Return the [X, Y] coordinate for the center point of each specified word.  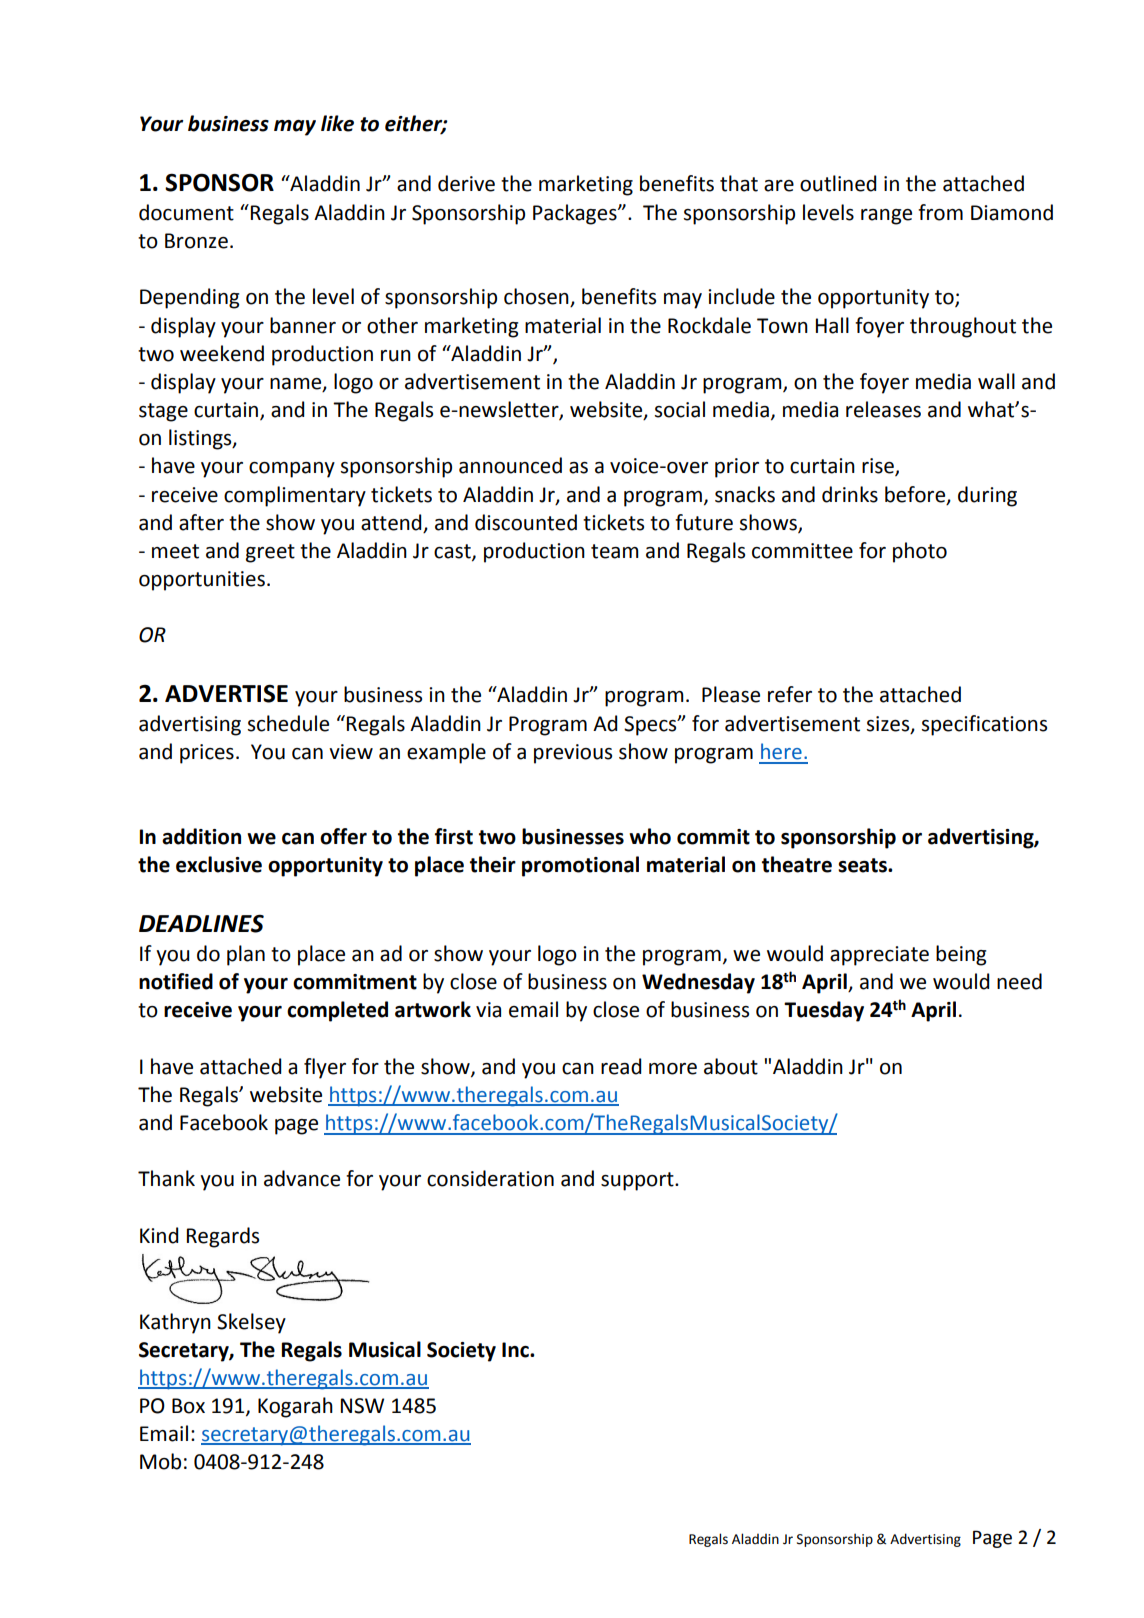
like [337, 123]
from [940, 212]
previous [573, 754]
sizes [889, 725]
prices [207, 754]
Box [188, 1406]
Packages [576, 214]
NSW [362, 1406]
